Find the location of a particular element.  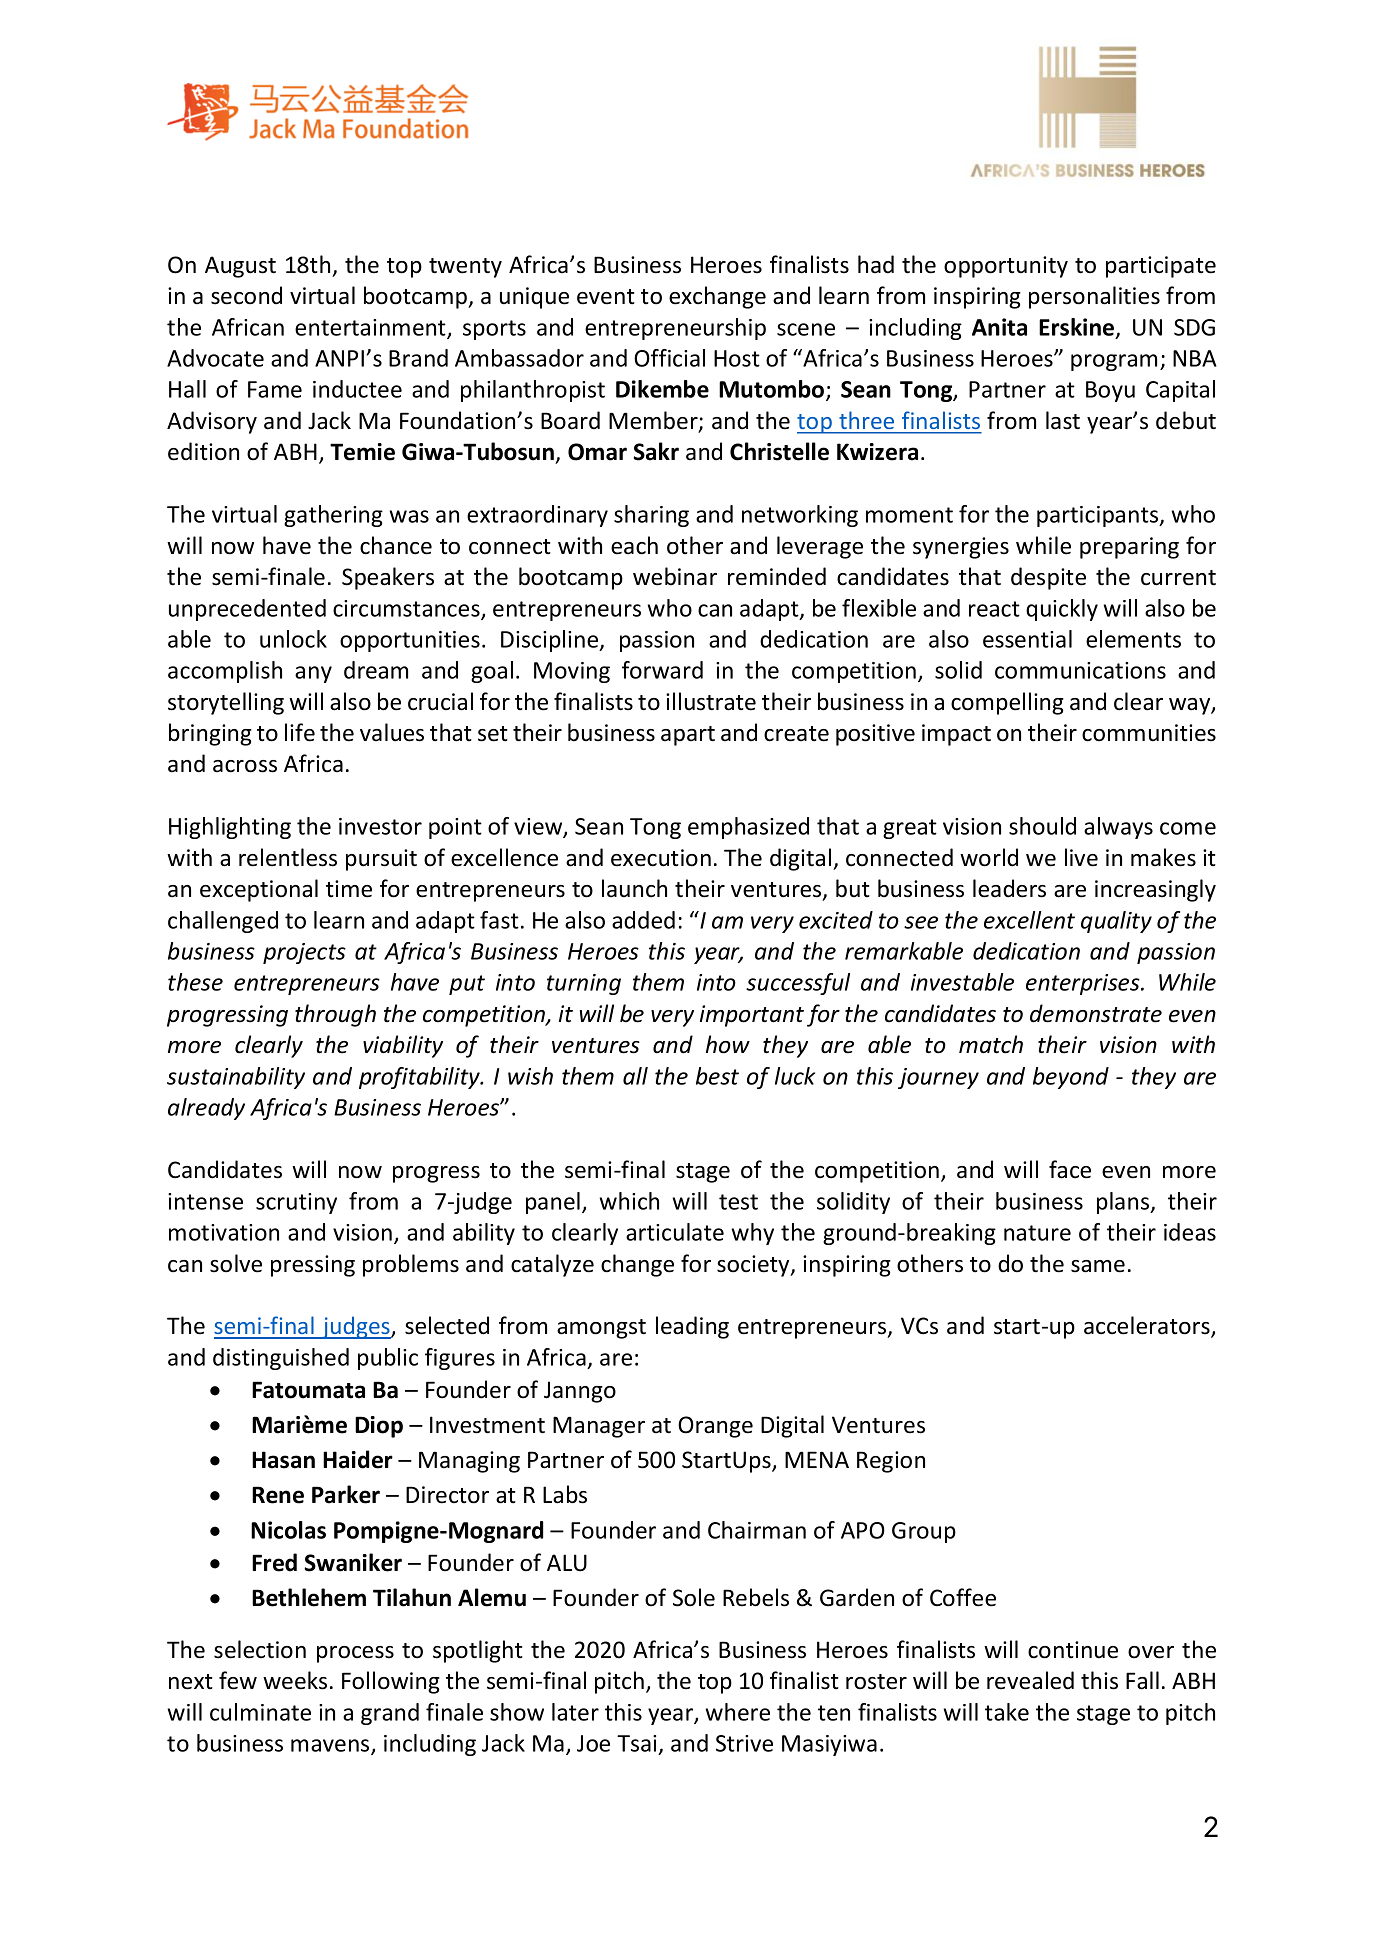

where is located at coordinates (737, 1712).
